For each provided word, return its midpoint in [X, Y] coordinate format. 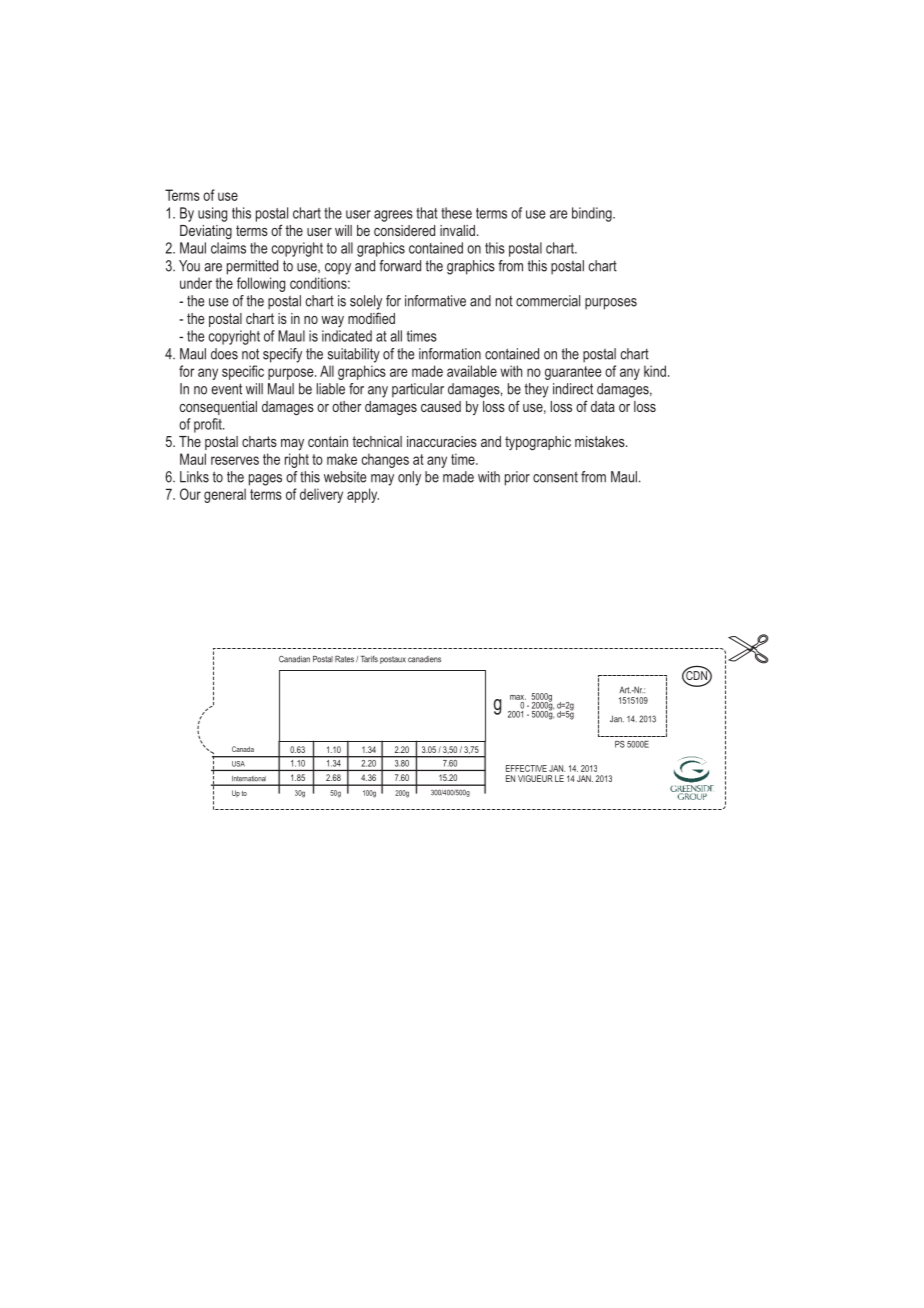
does [224, 354]
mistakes [601, 441]
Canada [243, 749]
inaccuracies [442, 441]
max [518, 697]
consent [555, 477]
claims [228, 248]
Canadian [294, 659]
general [225, 495]
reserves [235, 460]
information [450, 354]
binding [593, 214]
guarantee [573, 373]
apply [363, 495]
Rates [344, 659]
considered [404, 230]
